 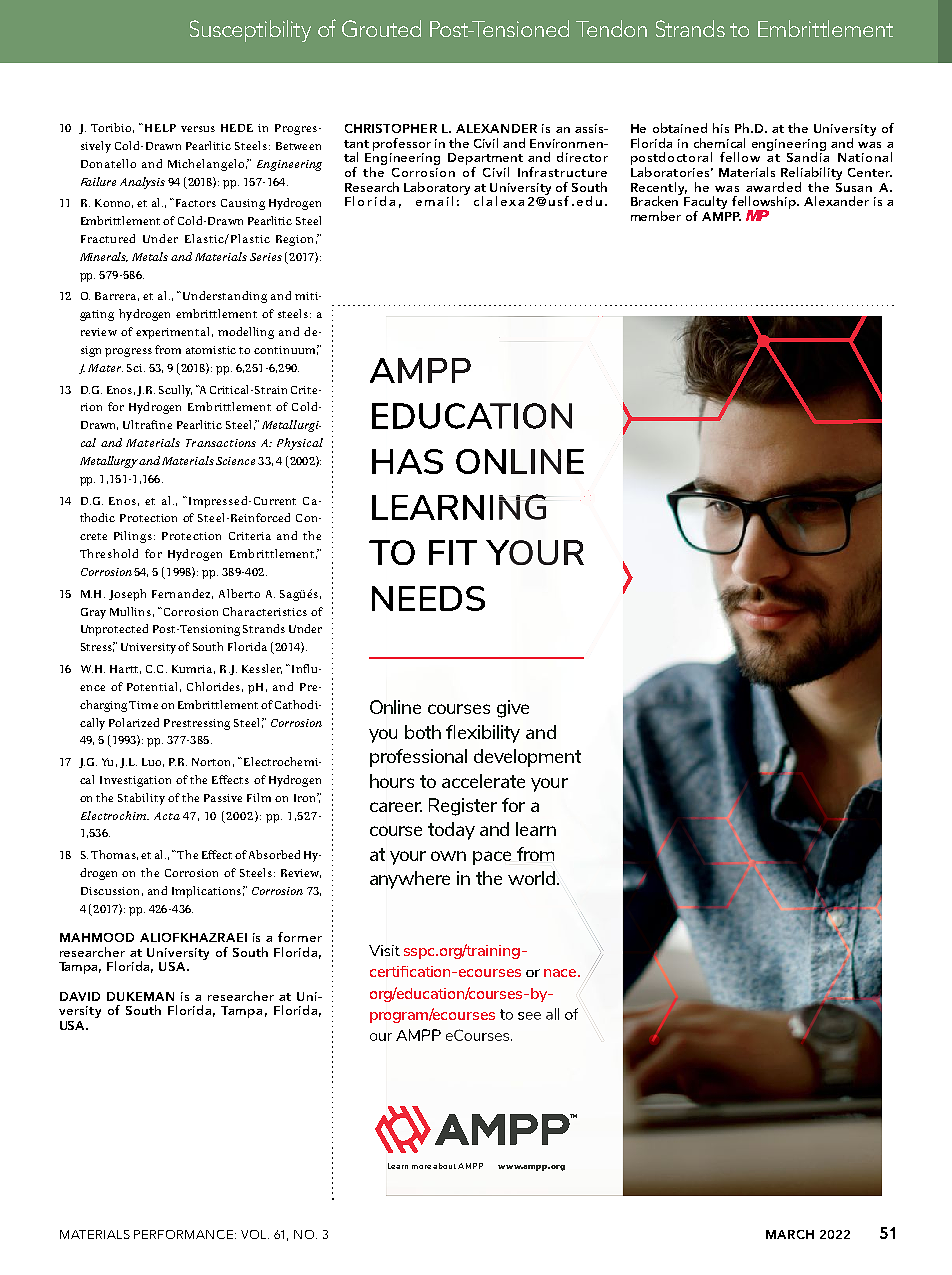 I want to click on CHRISTOPHER, so click(x=391, y=128).
